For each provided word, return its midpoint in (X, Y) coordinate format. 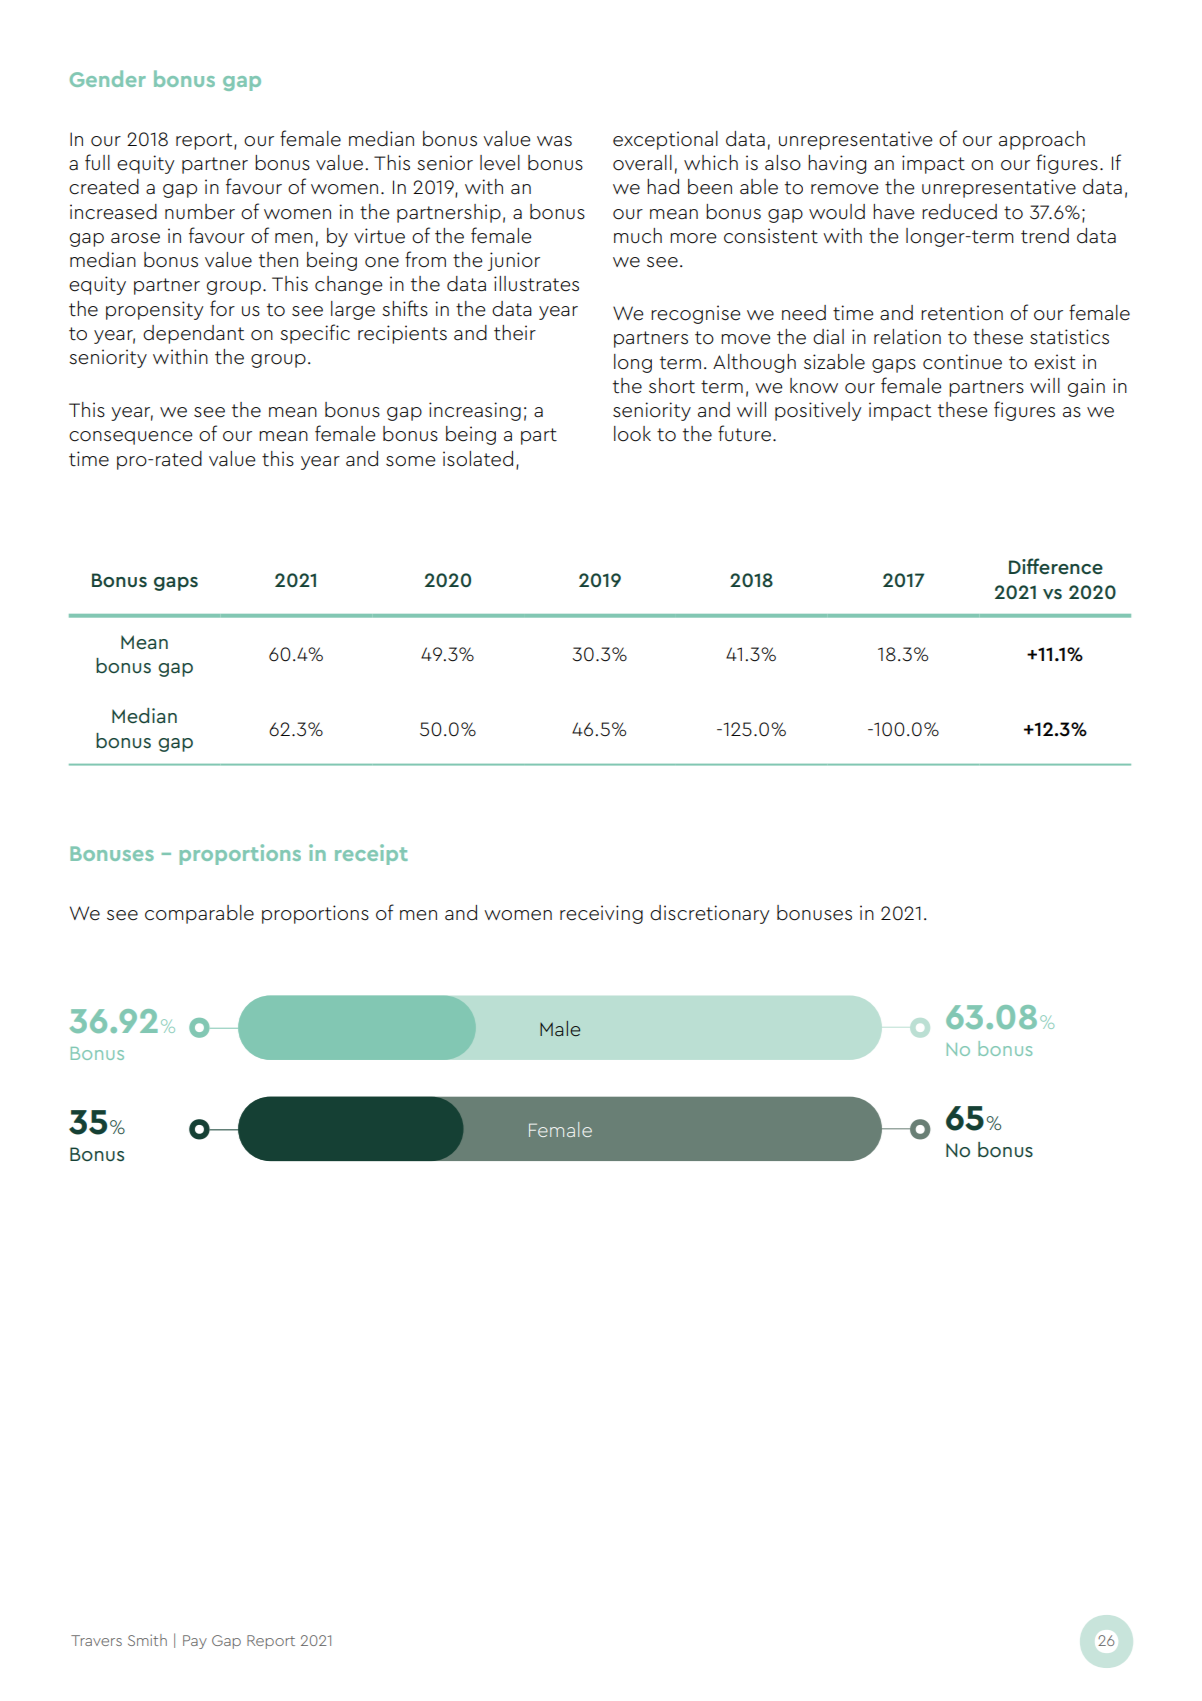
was (554, 141)
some (411, 461)
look (632, 434)
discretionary (710, 914)
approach (1042, 140)
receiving (601, 914)
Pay (195, 1642)
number (200, 212)
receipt (371, 854)
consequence (131, 438)
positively (818, 411)
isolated (478, 459)
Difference (1056, 566)
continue (962, 362)
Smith (147, 1640)
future (744, 433)
